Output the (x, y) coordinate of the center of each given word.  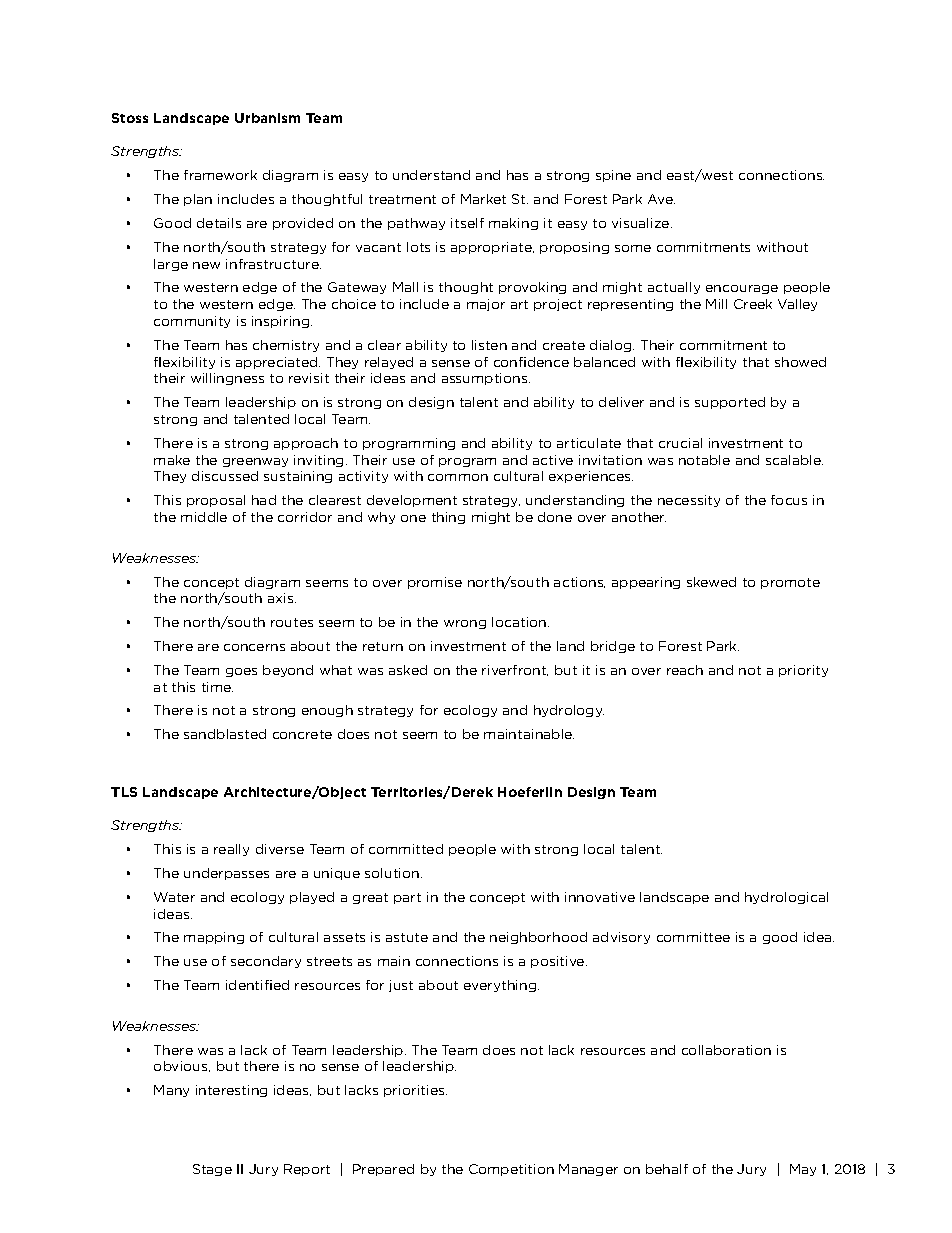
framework (220, 175)
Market (483, 199)
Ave (661, 199)
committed (406, 849)
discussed (225, 476)
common (458, 477)
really (231, 850)
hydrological (786, 898)
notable (704, 460)
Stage (212, 1170)
